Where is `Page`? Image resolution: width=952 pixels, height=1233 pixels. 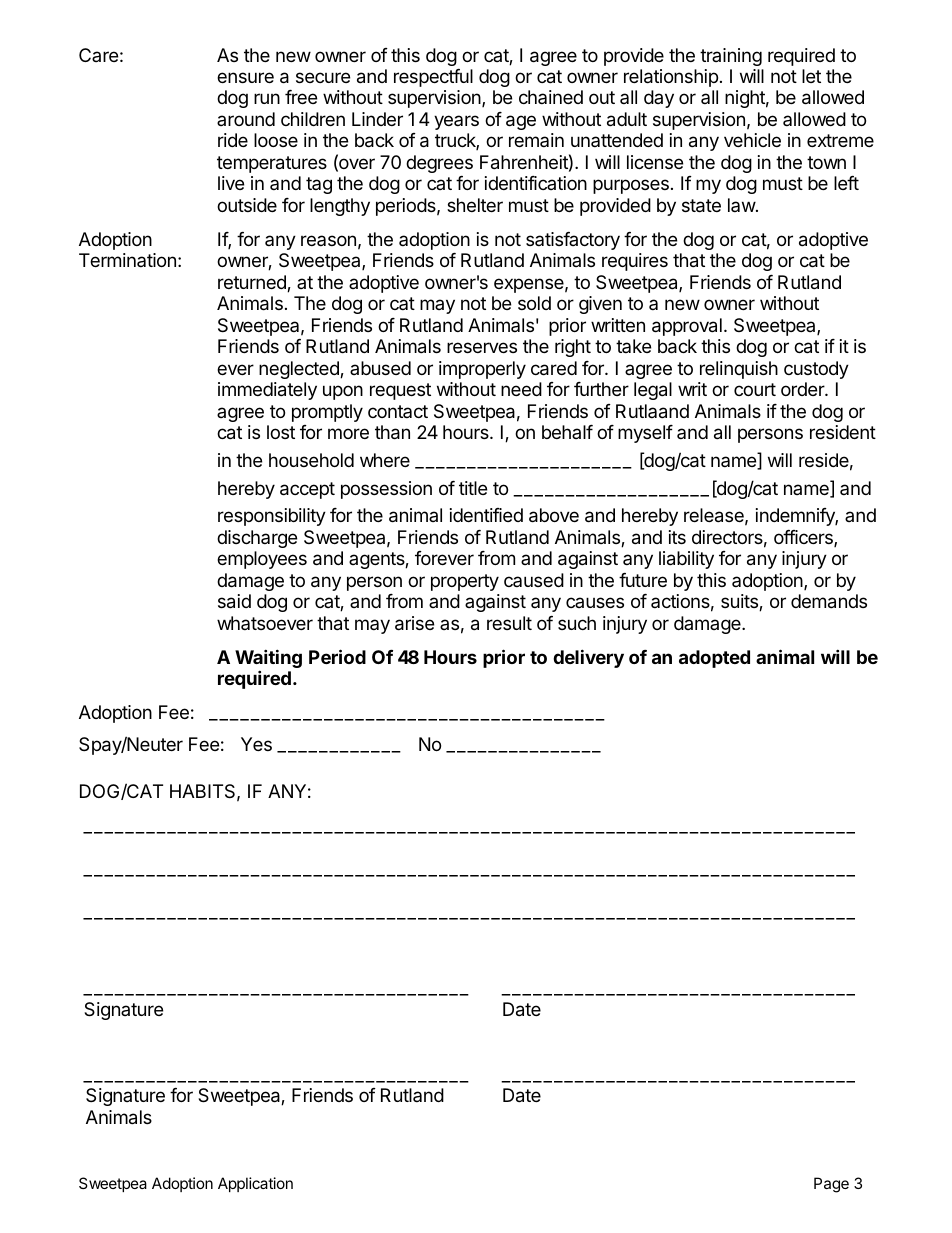
Page is located at coordinates (831, 1185).
